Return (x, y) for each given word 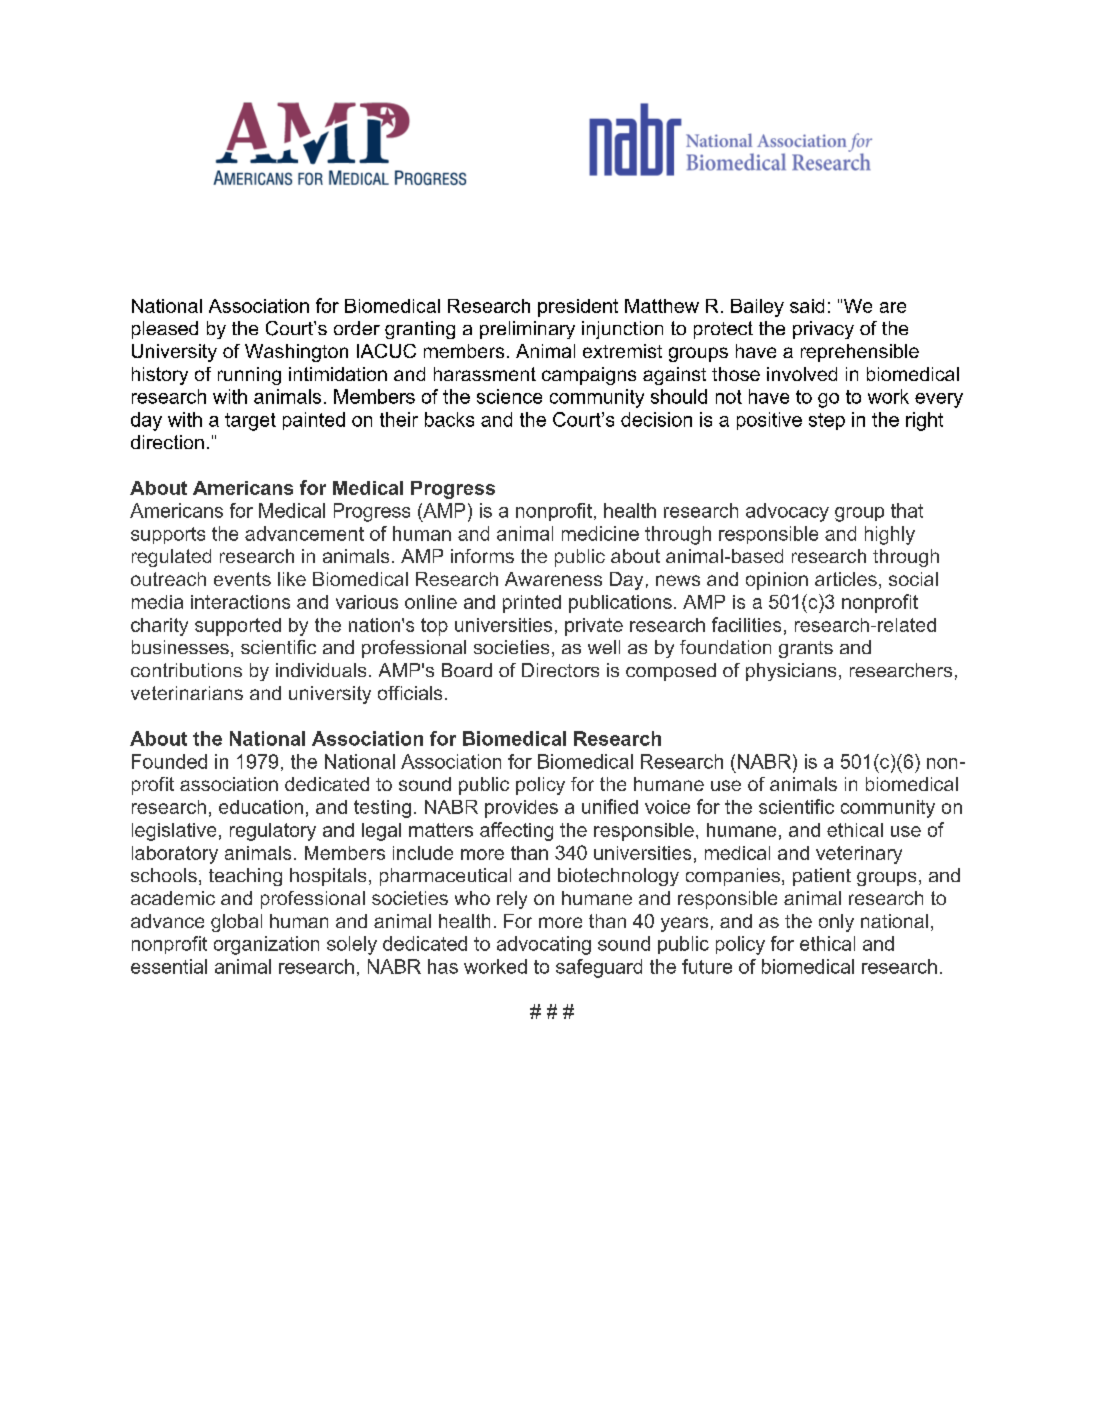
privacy (823, 330)
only (836, 923)
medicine (600, 533)
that (907, 510)
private (594, 627)
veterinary (859, 855)
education (261, 807)
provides (521, 809)
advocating (544, 945)
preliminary (527, 330)
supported (238, 627)
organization (266, 945)
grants (806, 649)
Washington (296, 353)
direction (167, 442)
